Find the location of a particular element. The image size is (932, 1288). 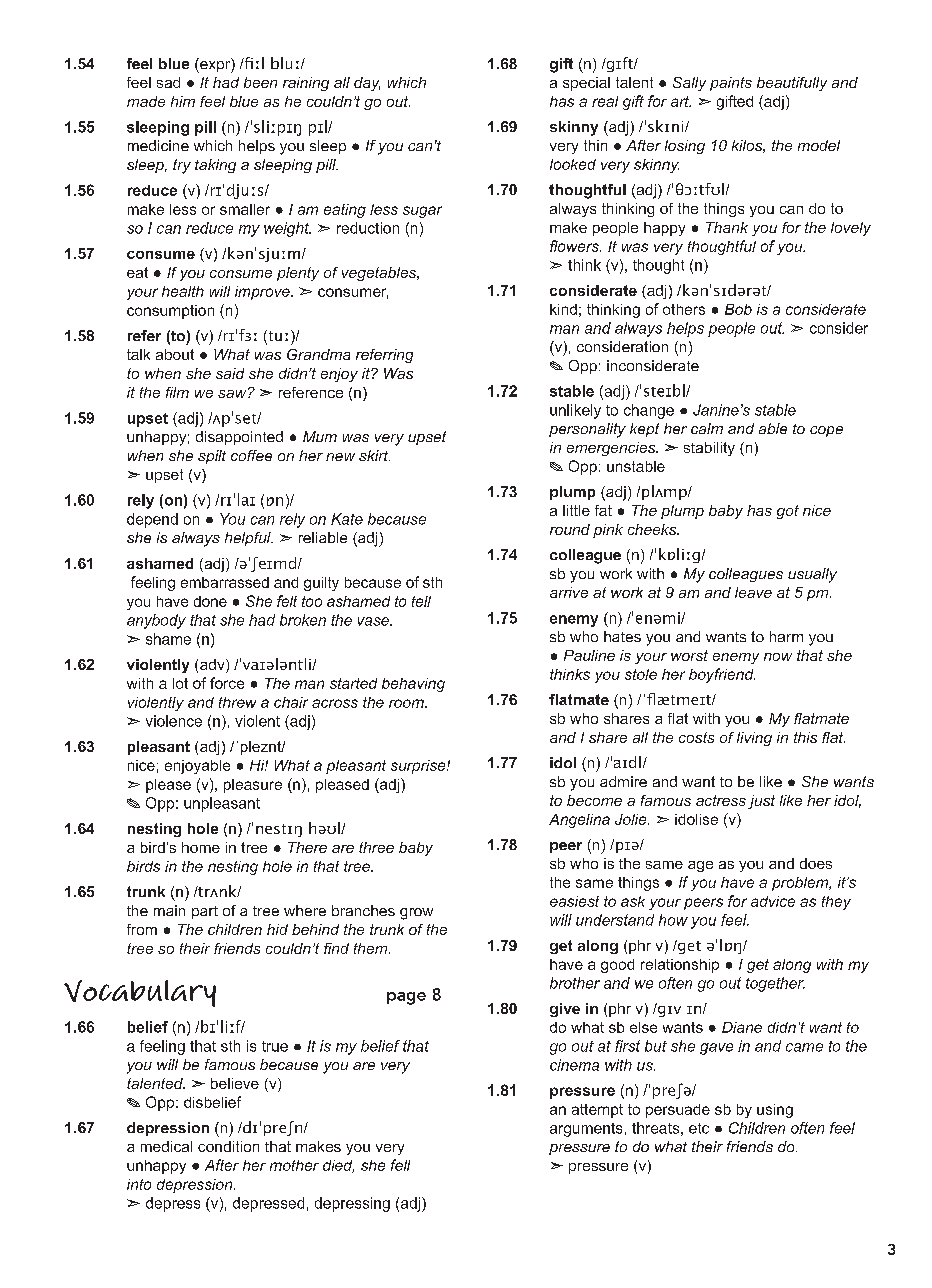

done is located at coordinates (210, 601).
